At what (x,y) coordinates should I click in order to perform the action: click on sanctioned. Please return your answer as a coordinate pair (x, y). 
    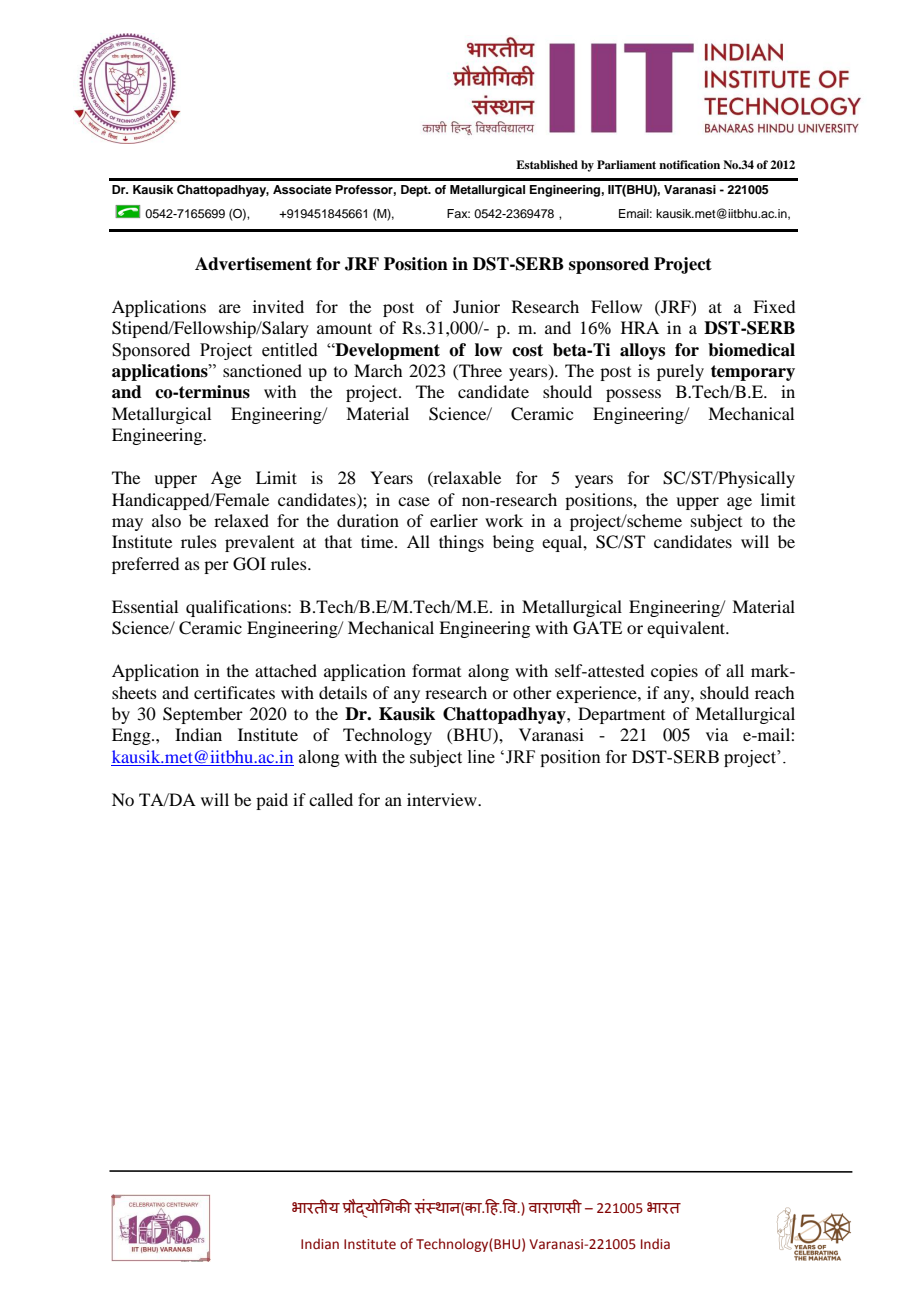
    Looking at the image, I should click on (262, 370).
